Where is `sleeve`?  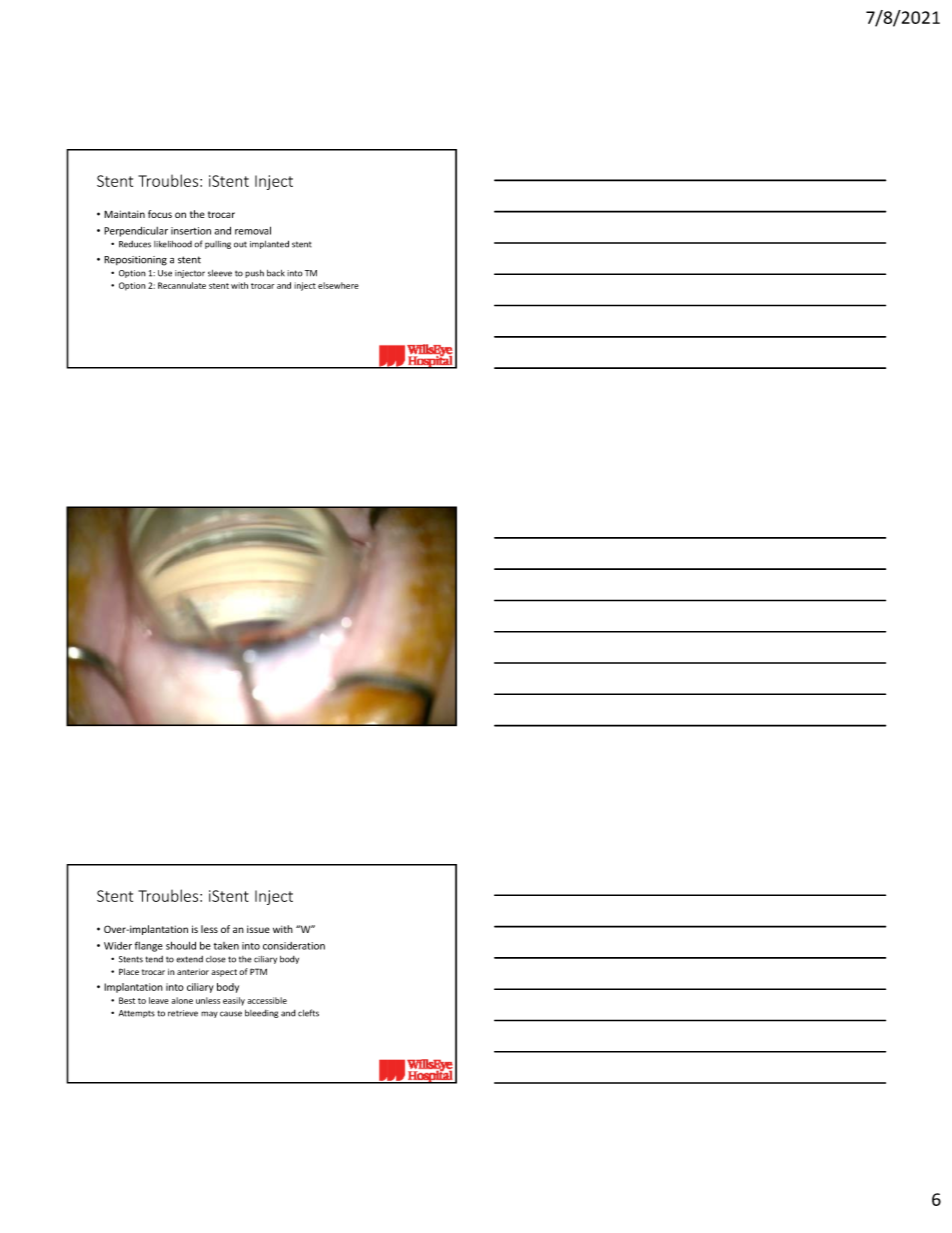
sleeve is located at coordinates (220, 273).
